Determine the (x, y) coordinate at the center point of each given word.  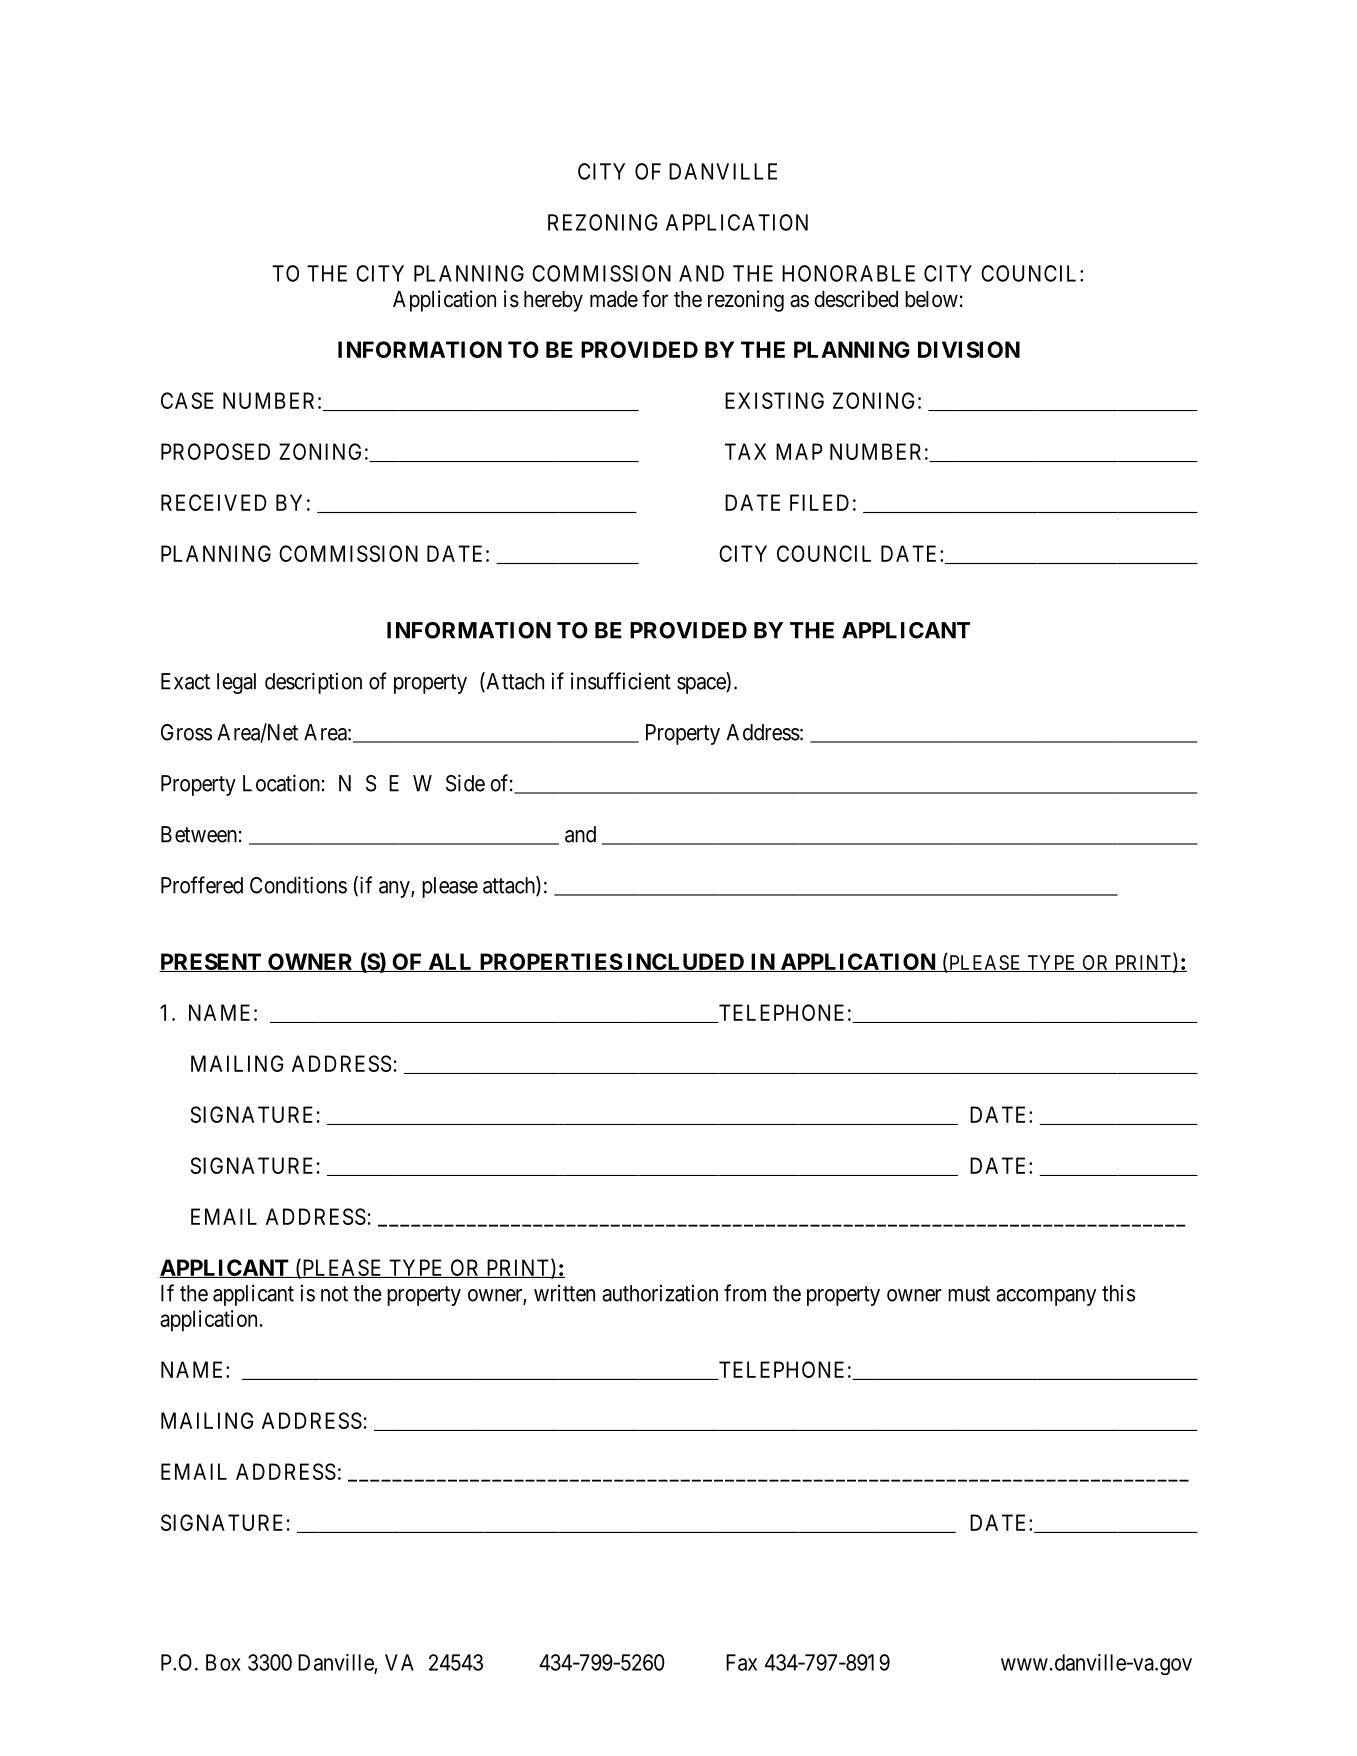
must (969, 1294)
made (614, 299)
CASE (187, 400)
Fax (741, 1662)
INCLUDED (686, 962)
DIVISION (969, 349)
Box (223, 1662)
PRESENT (211, 962)
